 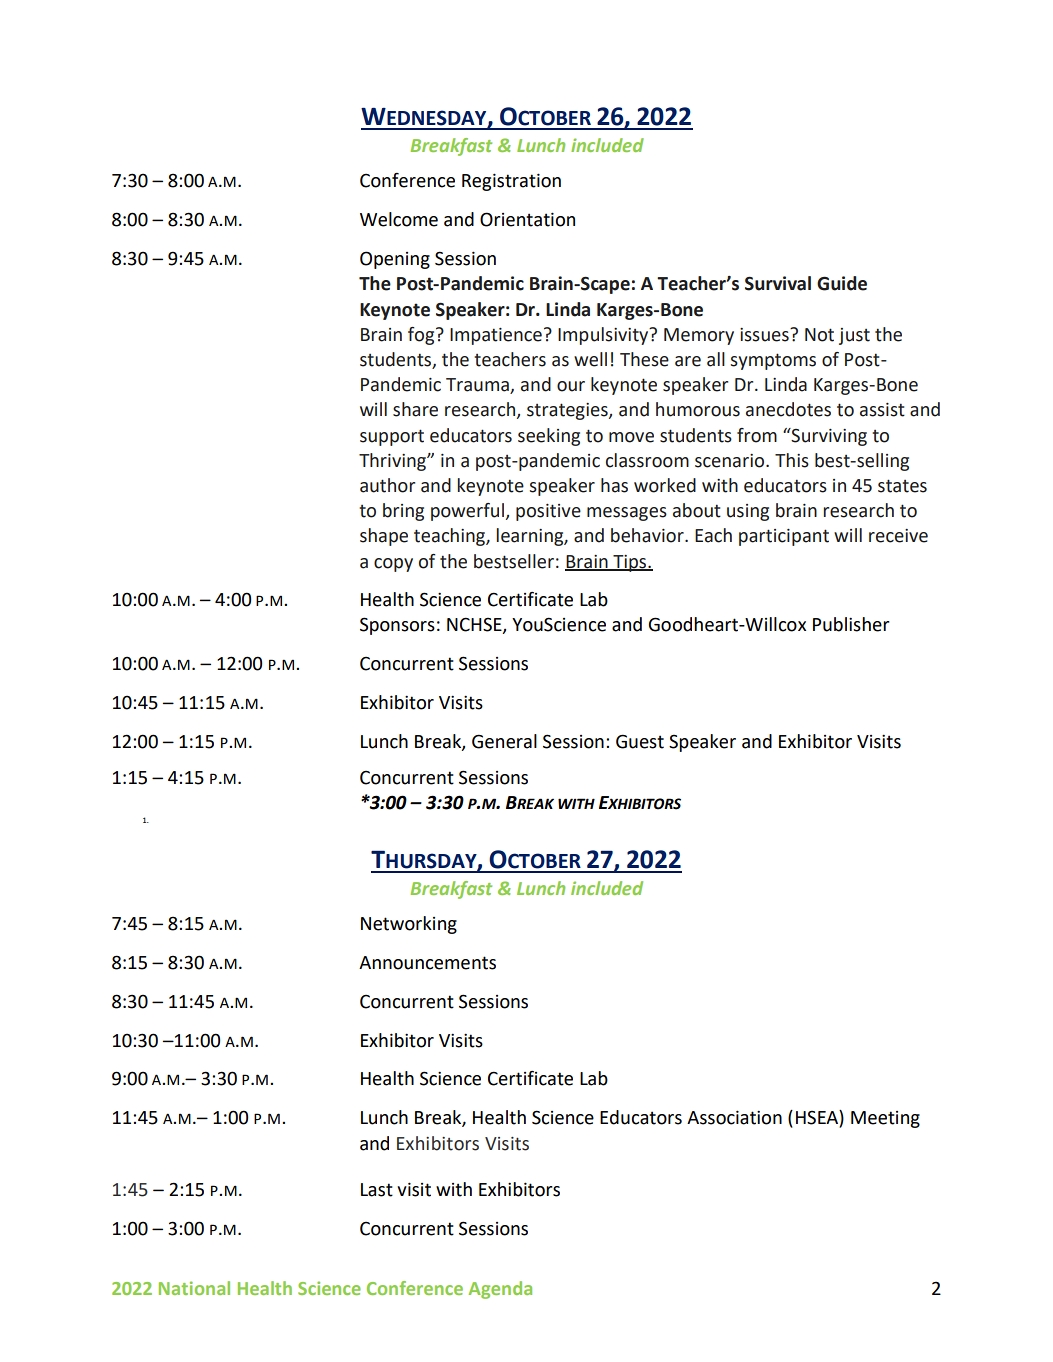 What do you see at coordinates (842, 283) in the page?
I see `Guide` at bounding box center [842, 283].
